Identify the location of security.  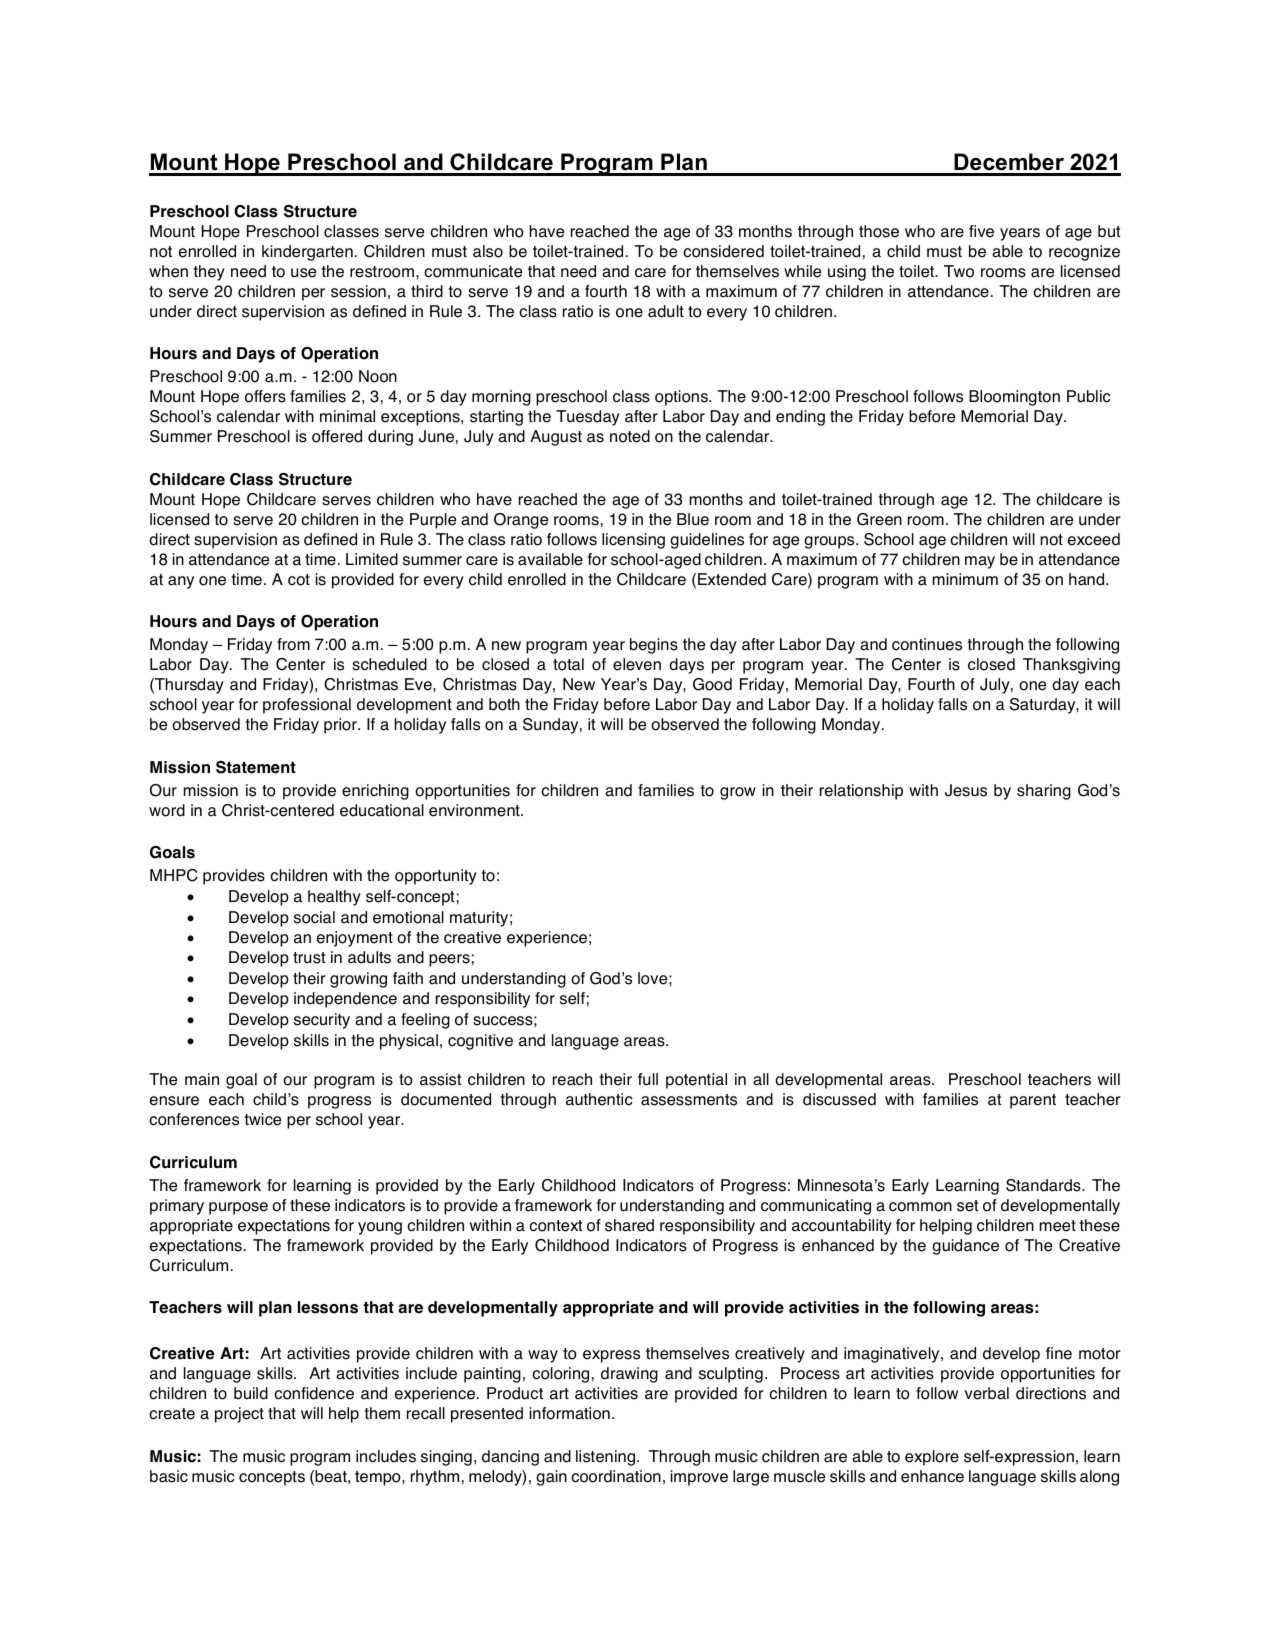
(322, 1021).
